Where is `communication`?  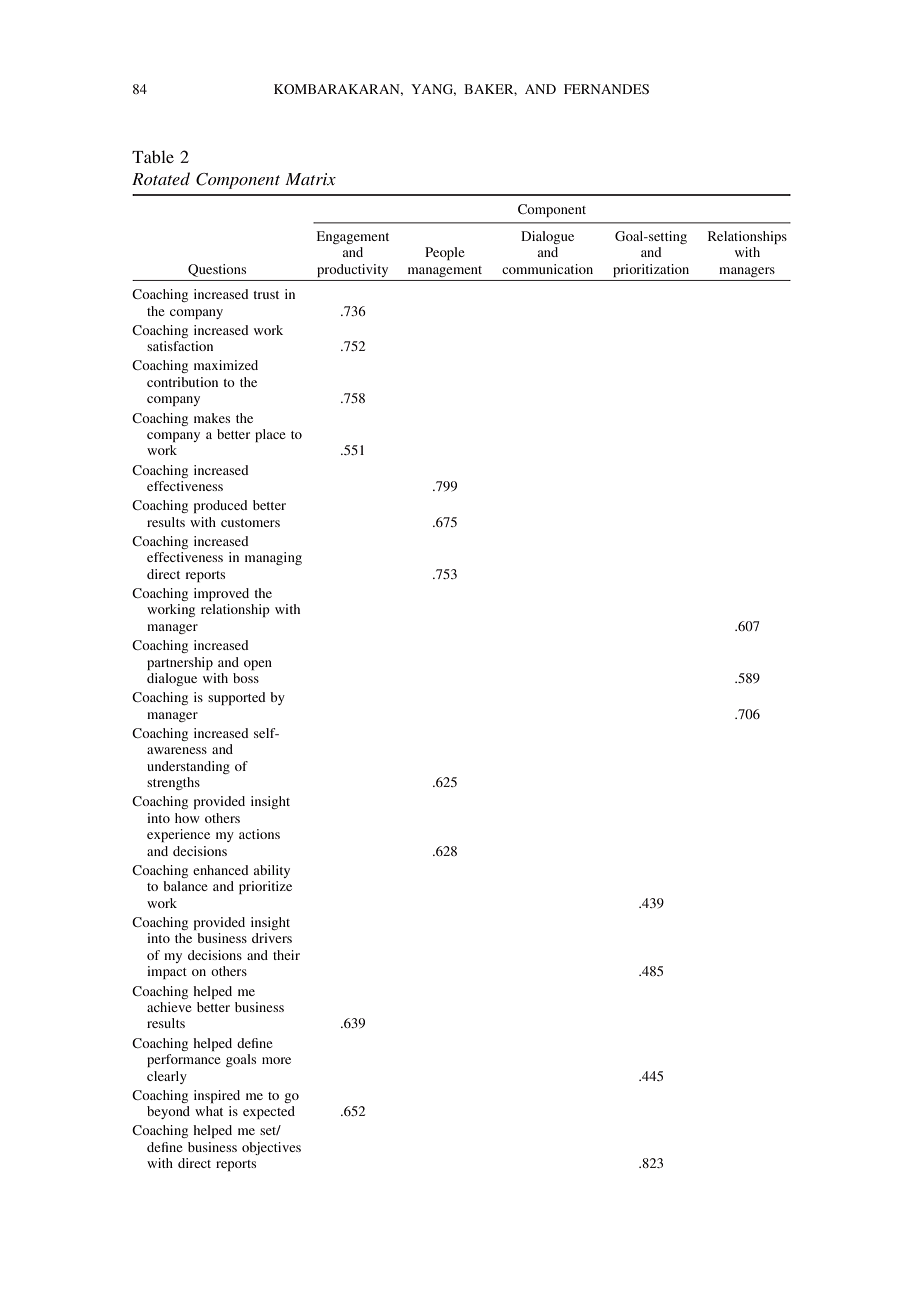
communication is located at coordinates (547, 269).
